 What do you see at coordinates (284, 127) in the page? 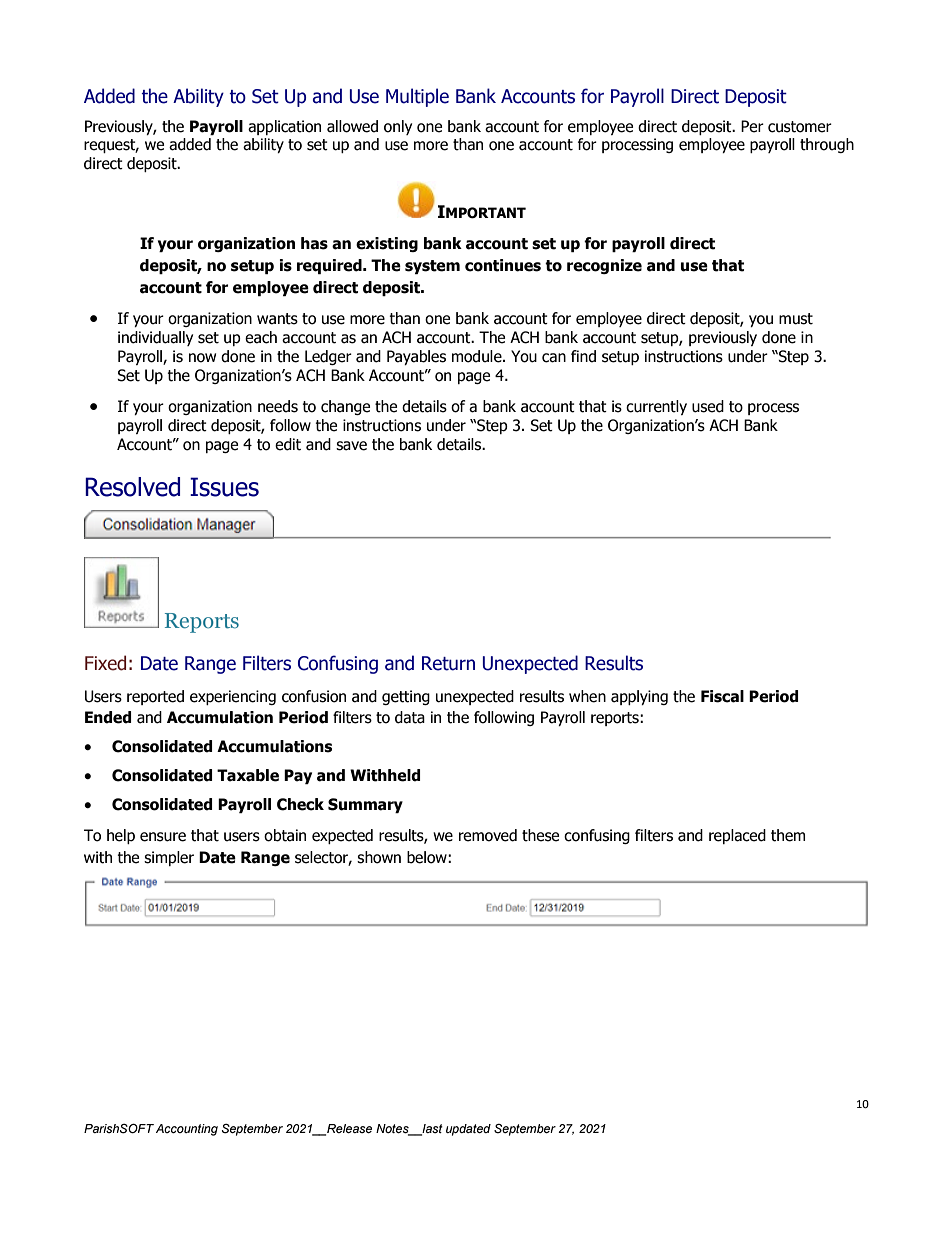
I see `application` at bounding box center [284, 127].
